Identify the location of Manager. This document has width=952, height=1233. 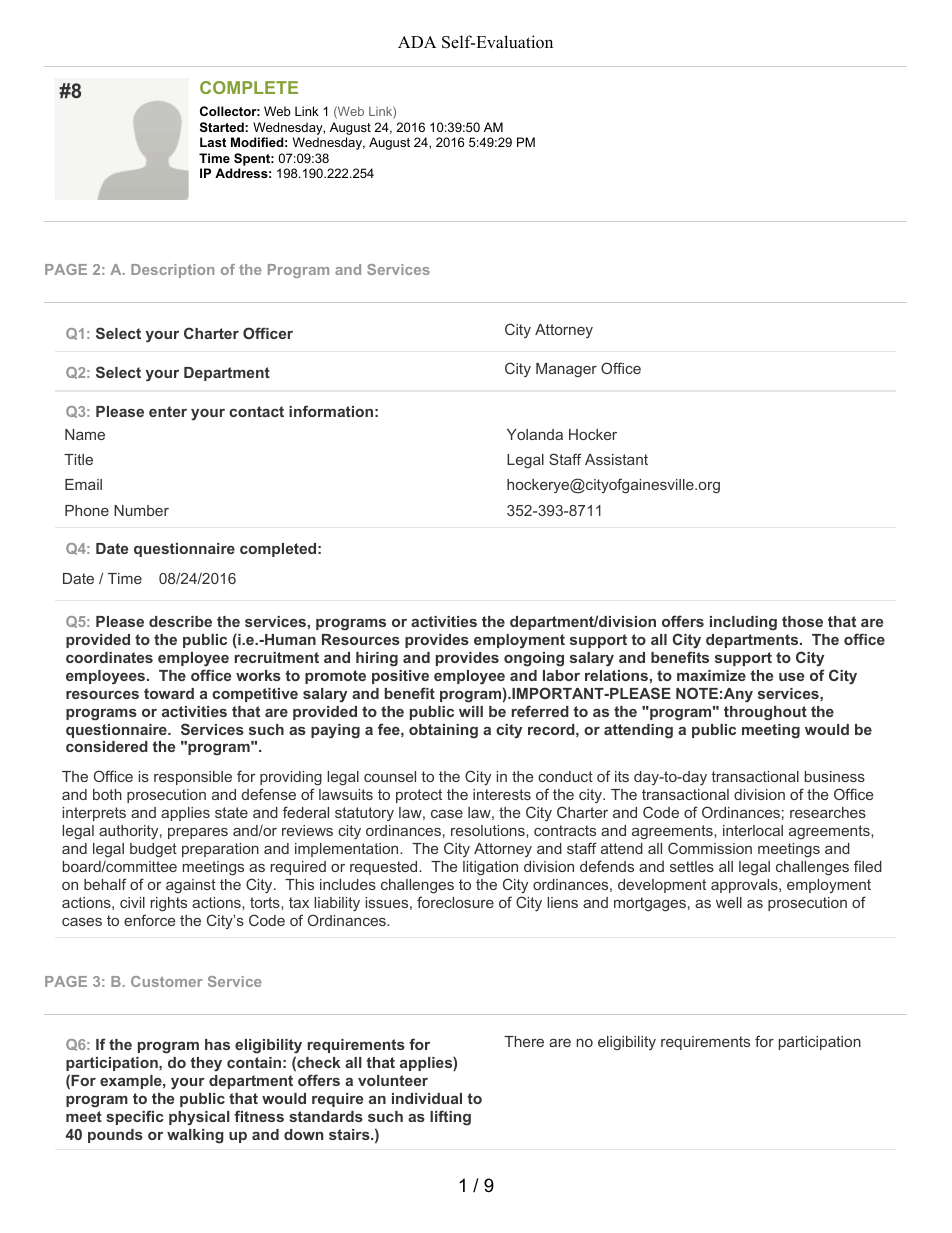
(566, 370).
